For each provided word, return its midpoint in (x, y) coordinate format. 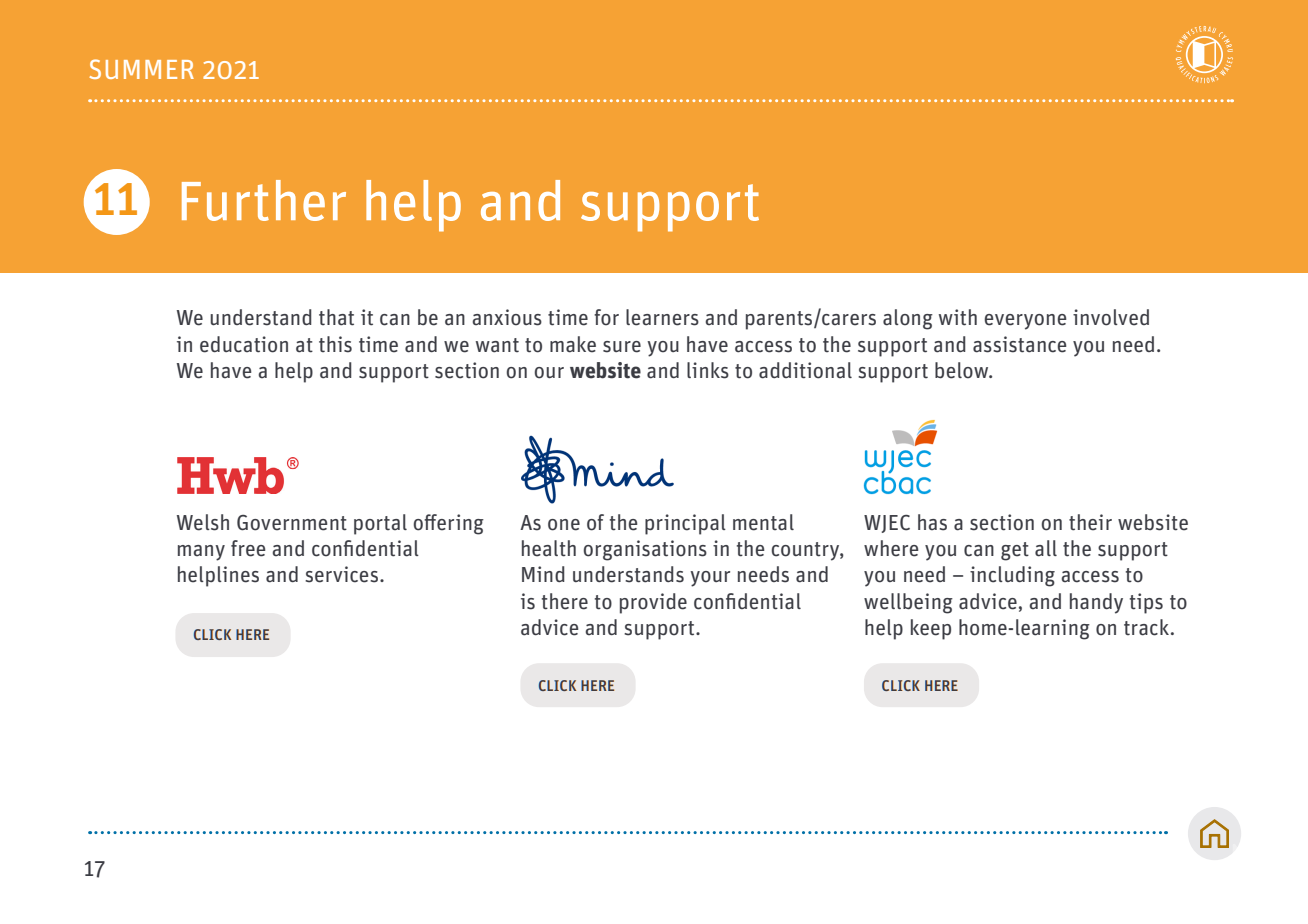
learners (662, 317)
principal (685, 524)
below (963, 370)
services (341, 574)
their (1090, 522)
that (336, 317)
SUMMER (141, 69)
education (244, 344)
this (335, 344)
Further (264, 200)
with (958, 317)
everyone (1025, 322)
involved (1111, 317)
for (606, 317)
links (708, 370)
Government (292, 523)
